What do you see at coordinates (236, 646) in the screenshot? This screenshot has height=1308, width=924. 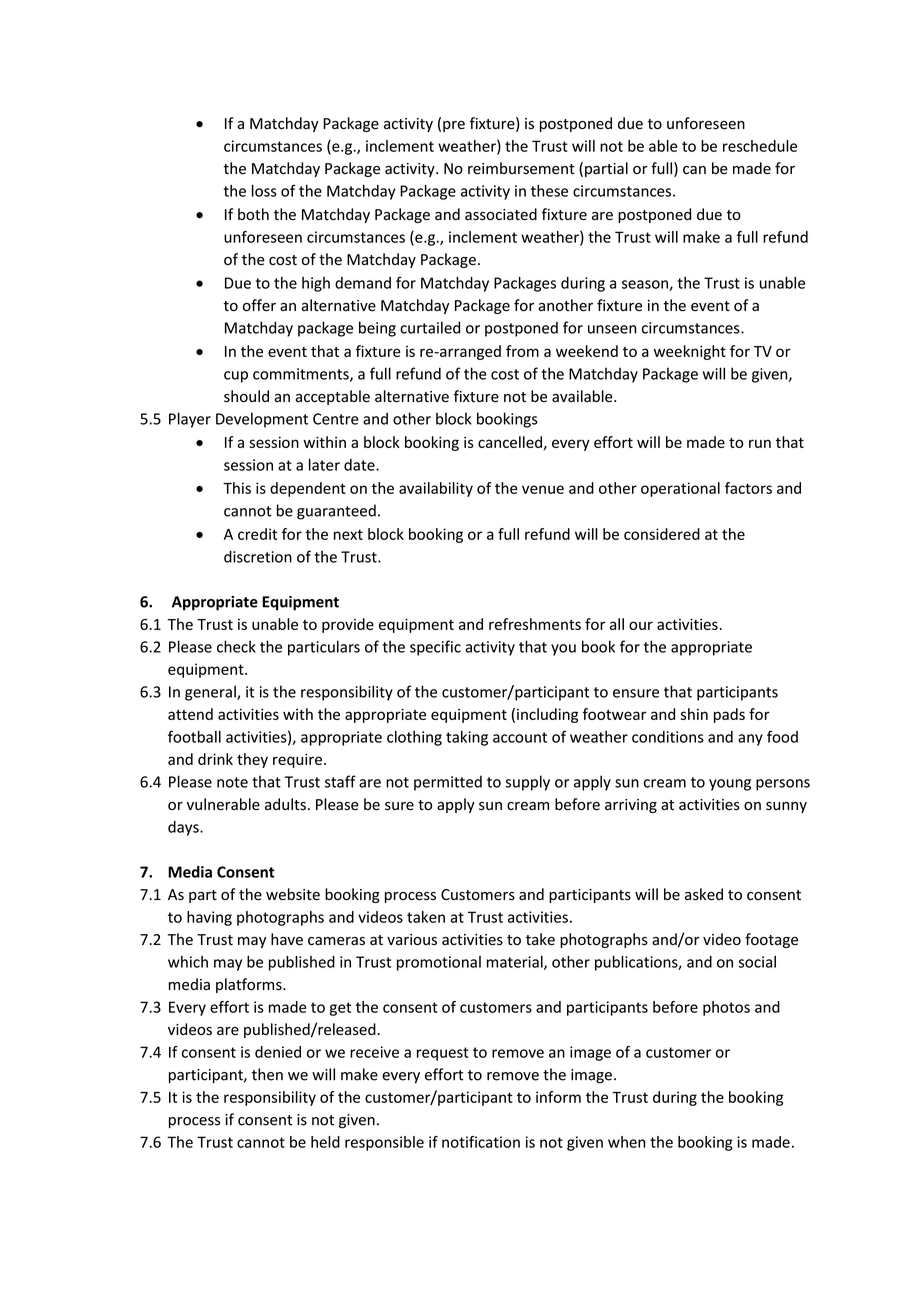 I see `check` at bounding box center [236, 646].
